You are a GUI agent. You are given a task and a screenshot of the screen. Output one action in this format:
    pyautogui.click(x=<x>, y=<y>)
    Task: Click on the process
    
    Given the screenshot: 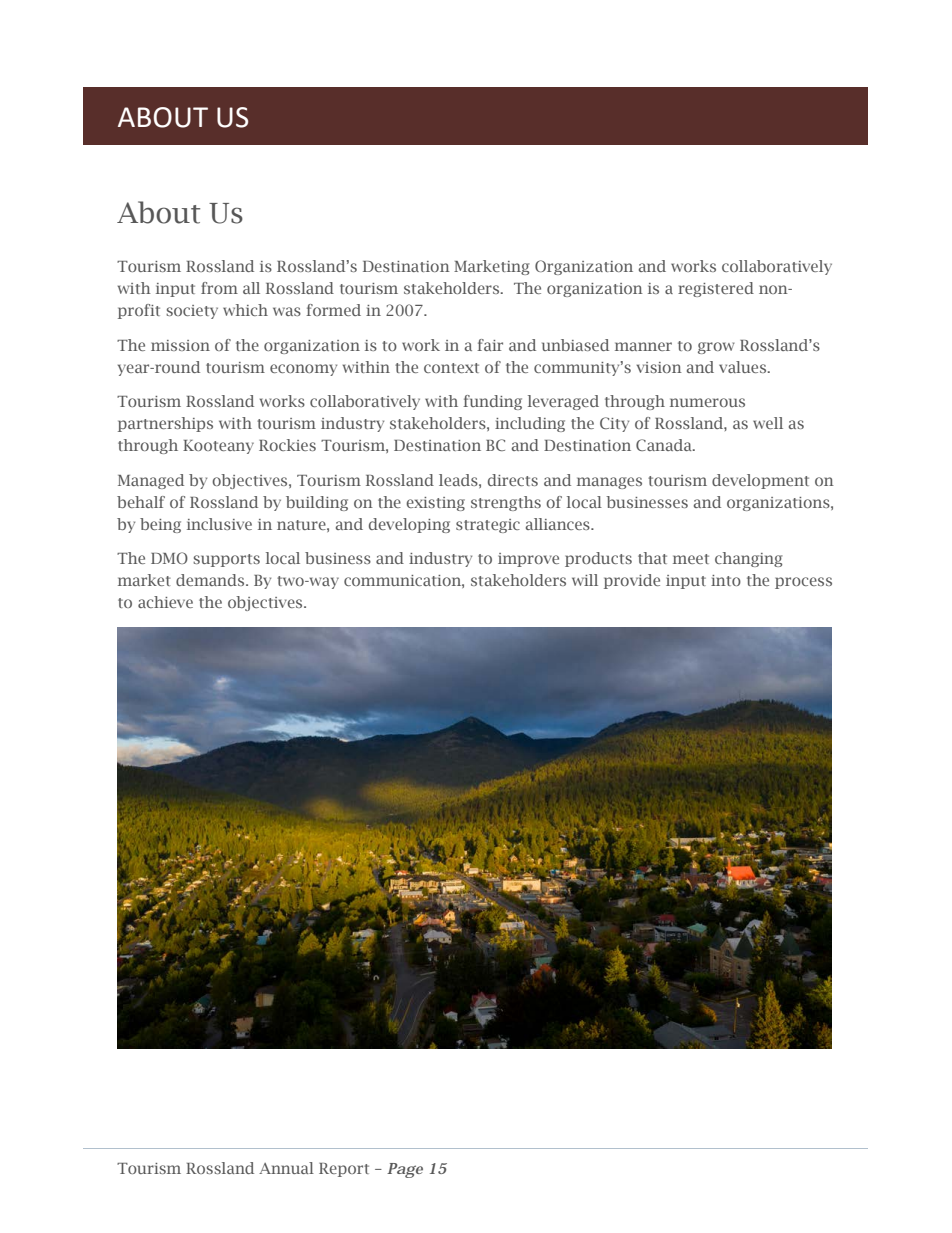 What is the action you would take?
    pyautogui.click(x=803, y=583)
